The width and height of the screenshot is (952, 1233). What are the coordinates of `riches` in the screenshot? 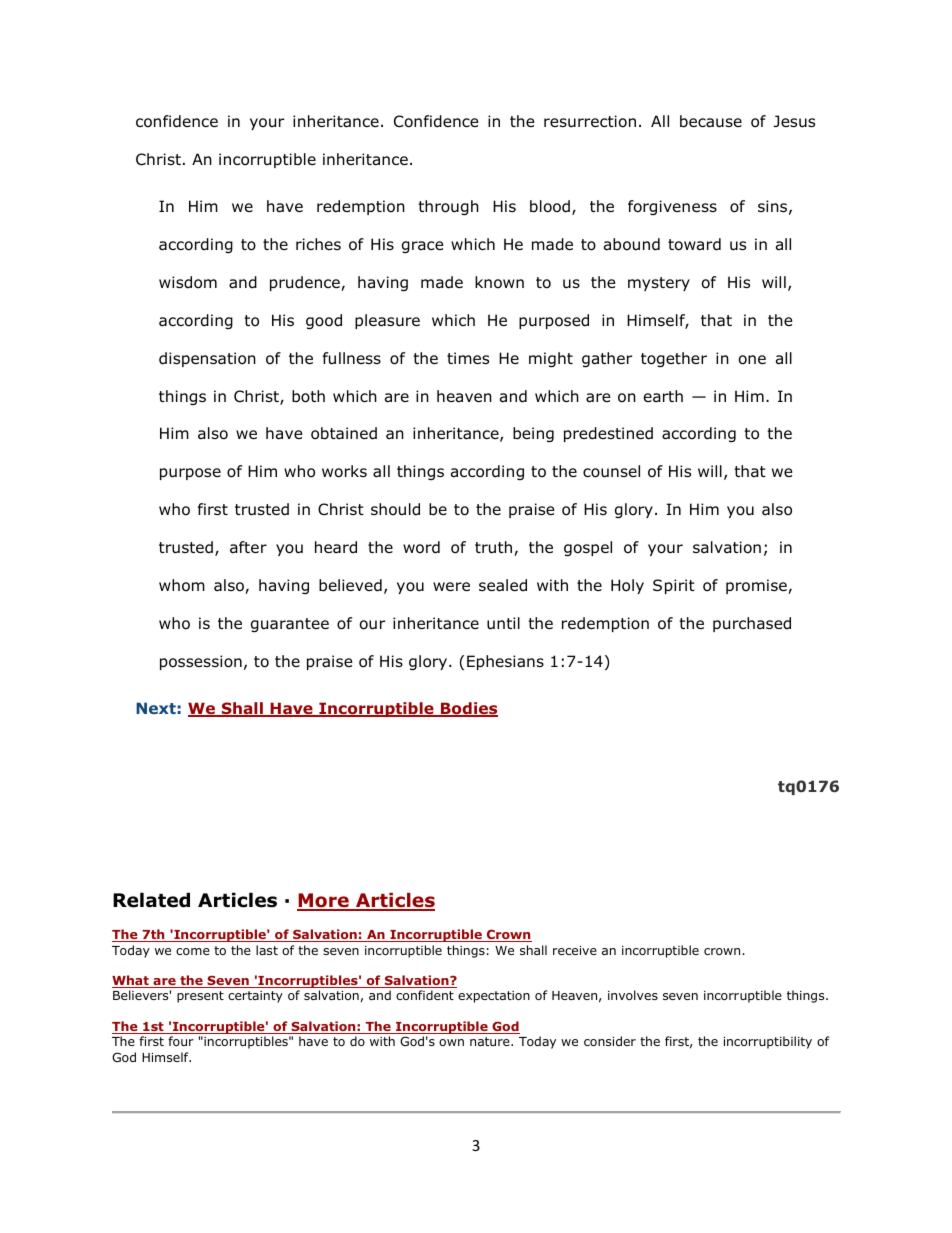 It's located at (318, 244).
